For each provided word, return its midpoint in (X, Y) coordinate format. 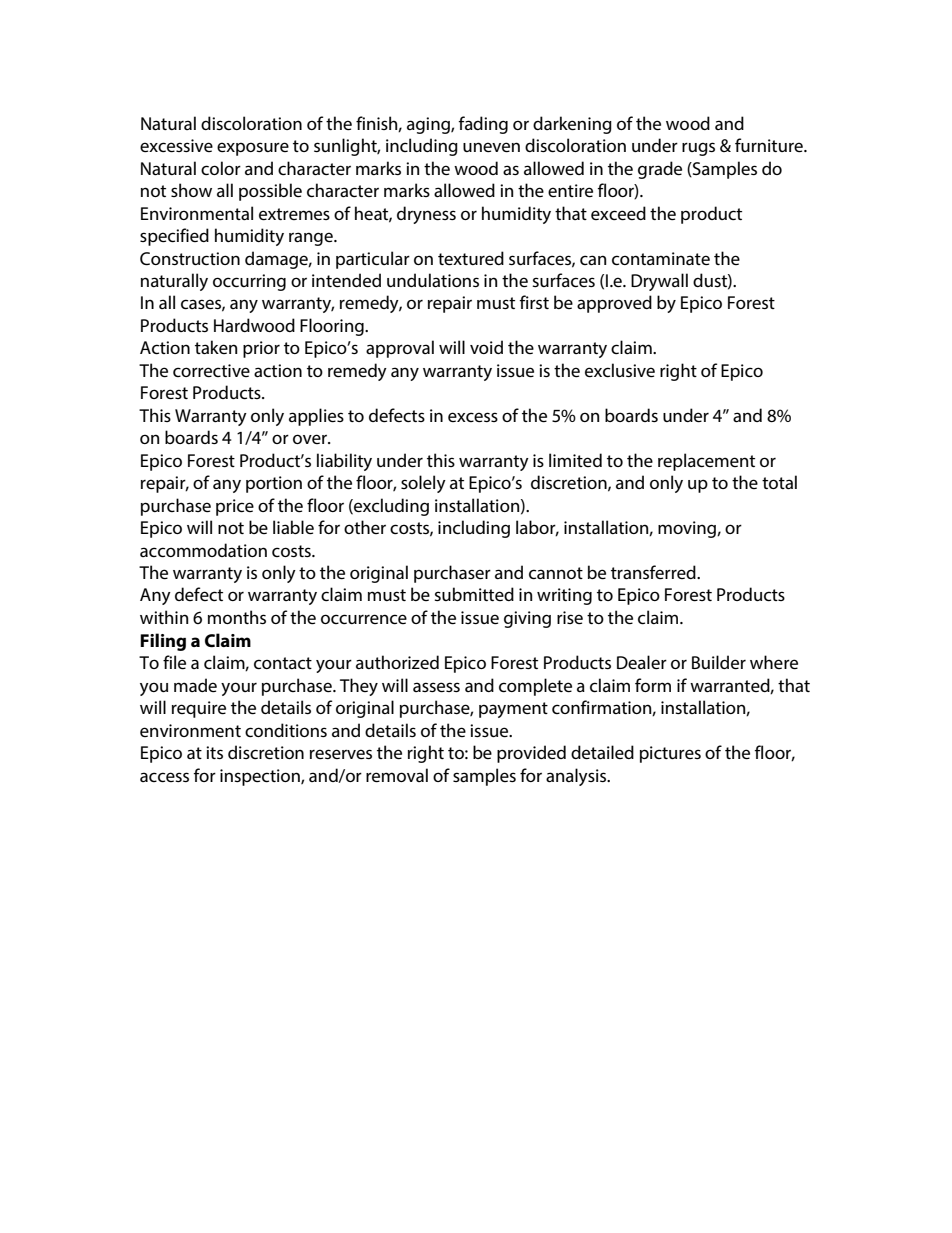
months (237, 617)
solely (423, 484)
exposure (253, 149)
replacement (706, 462)
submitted (474, 594)
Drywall (659, 282)
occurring (249, 282)
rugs (698, 149)
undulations (433, 280)
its (214, 752)
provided (531, 754)
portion (274, 484)
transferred (654, 572)
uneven (491, 147)
